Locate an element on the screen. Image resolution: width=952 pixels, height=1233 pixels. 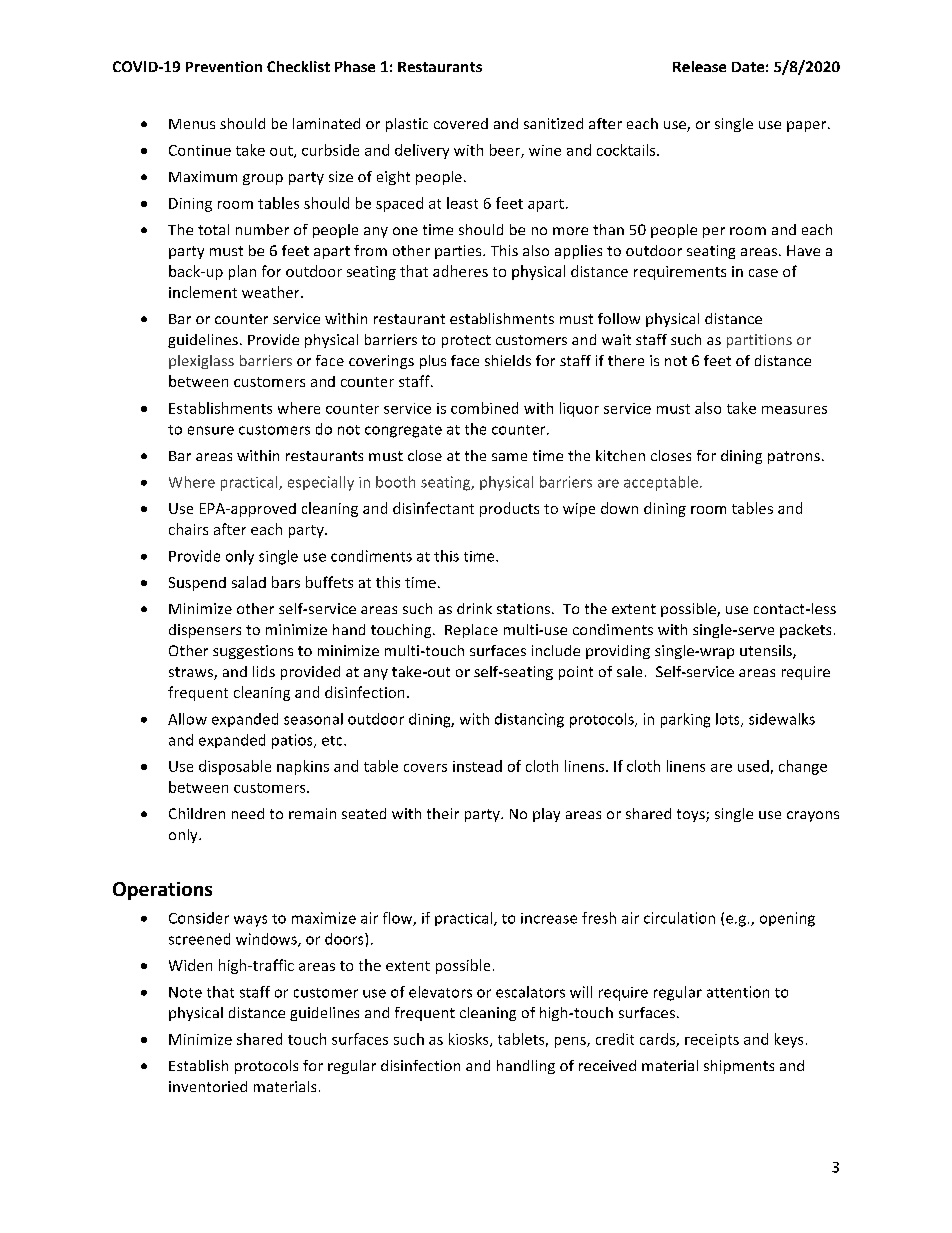
received is located at coordinates (607, 1065).
